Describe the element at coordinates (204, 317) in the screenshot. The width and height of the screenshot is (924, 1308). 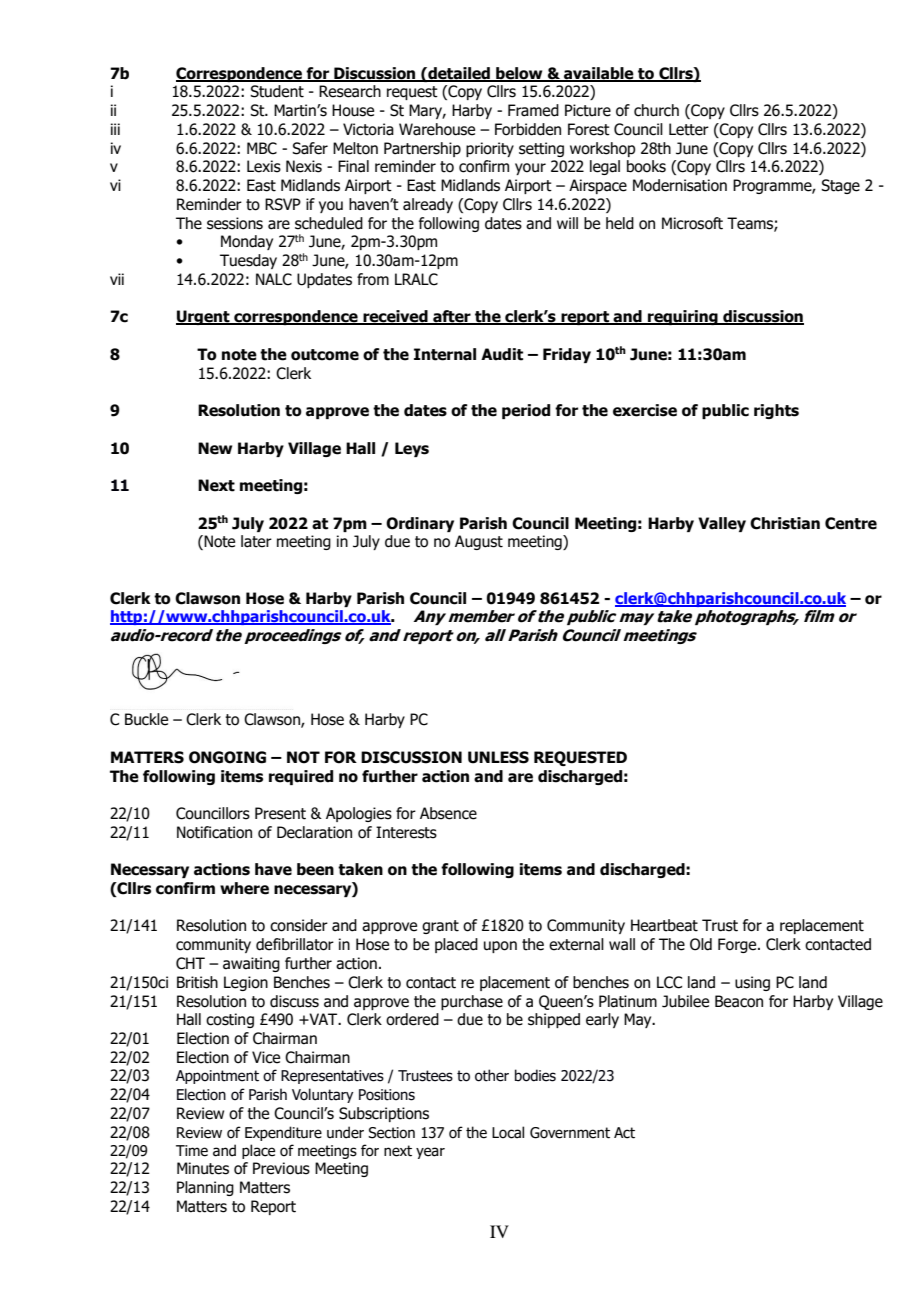
I see `Urgent` at that location.
